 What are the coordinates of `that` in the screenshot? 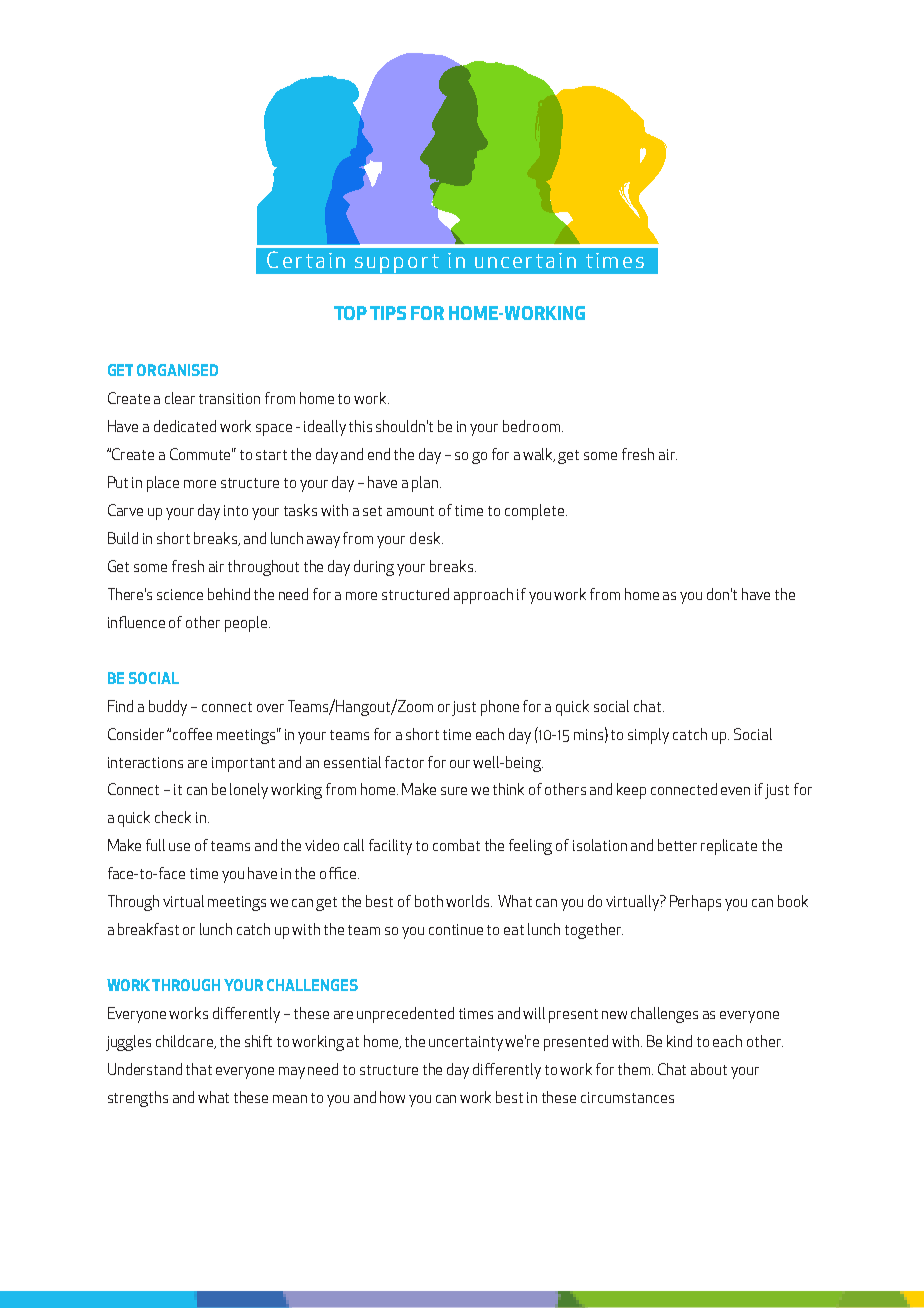 It's located at (199, 1069).
